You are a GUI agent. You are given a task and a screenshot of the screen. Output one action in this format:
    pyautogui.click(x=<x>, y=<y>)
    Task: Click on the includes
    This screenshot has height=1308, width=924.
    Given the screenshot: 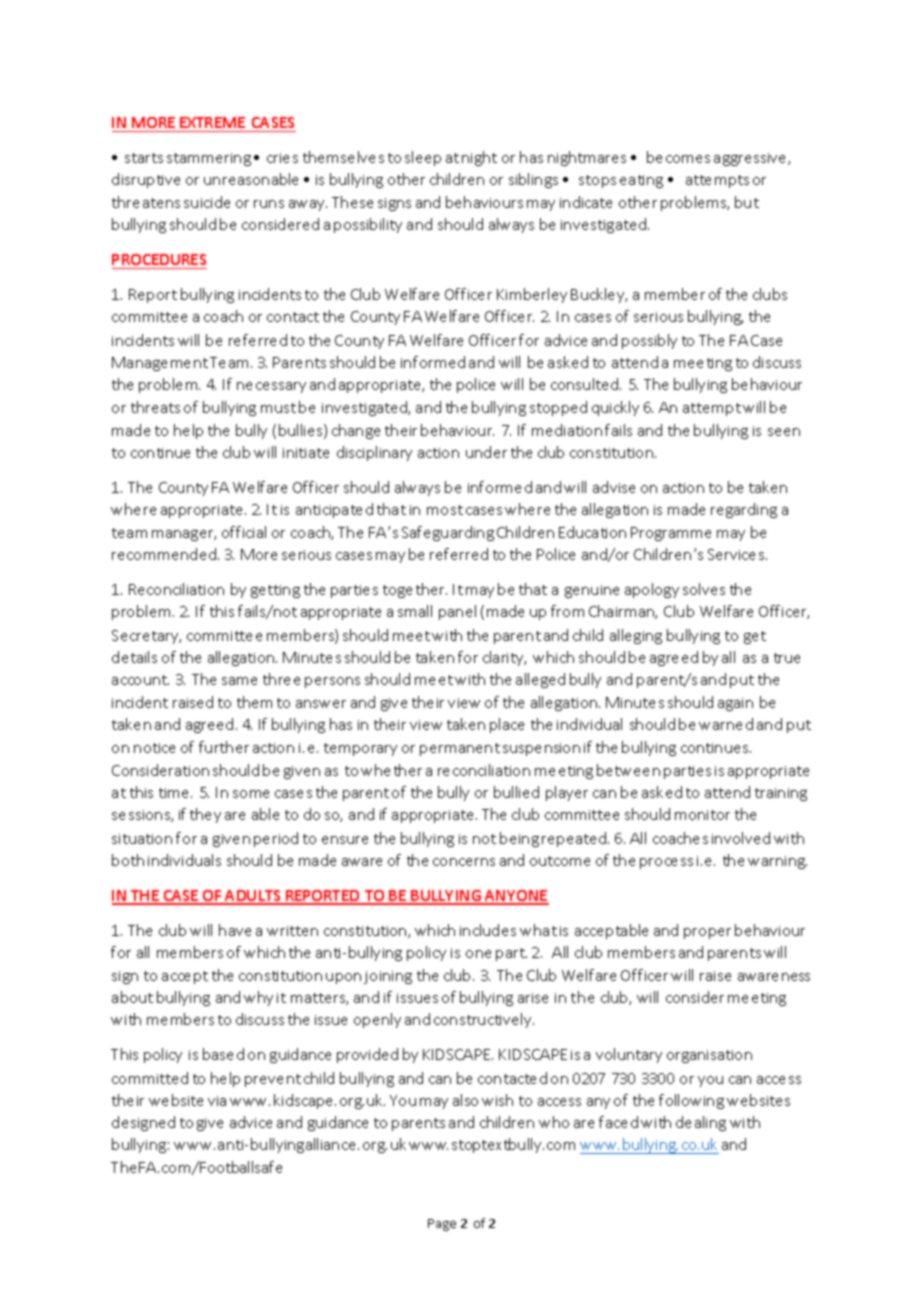 What is the action you would take?
    pyautogui.click(x=488, y=930)
